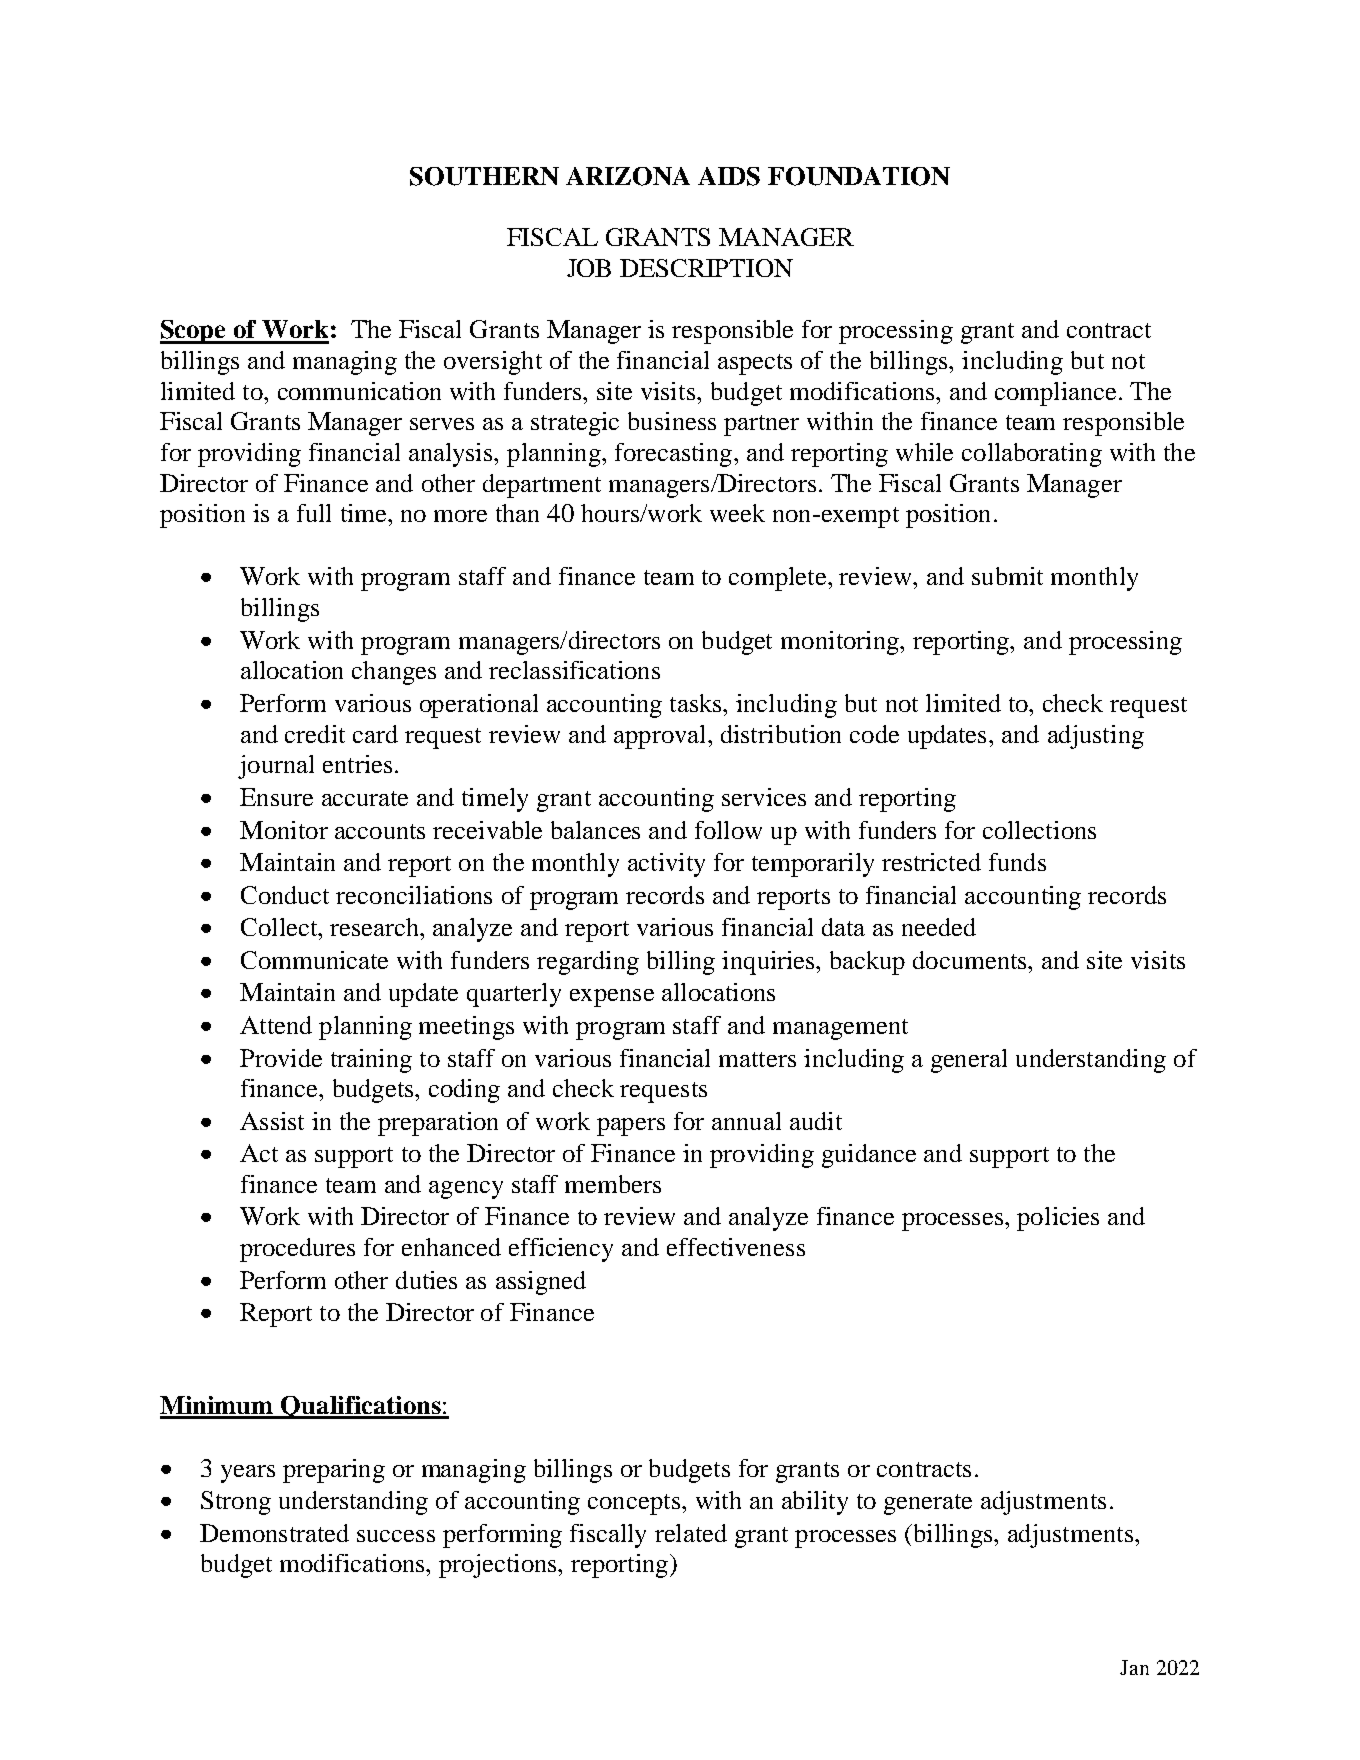 The image size is (1360, 1760). I want to click on Scope, so click(194, 332).
